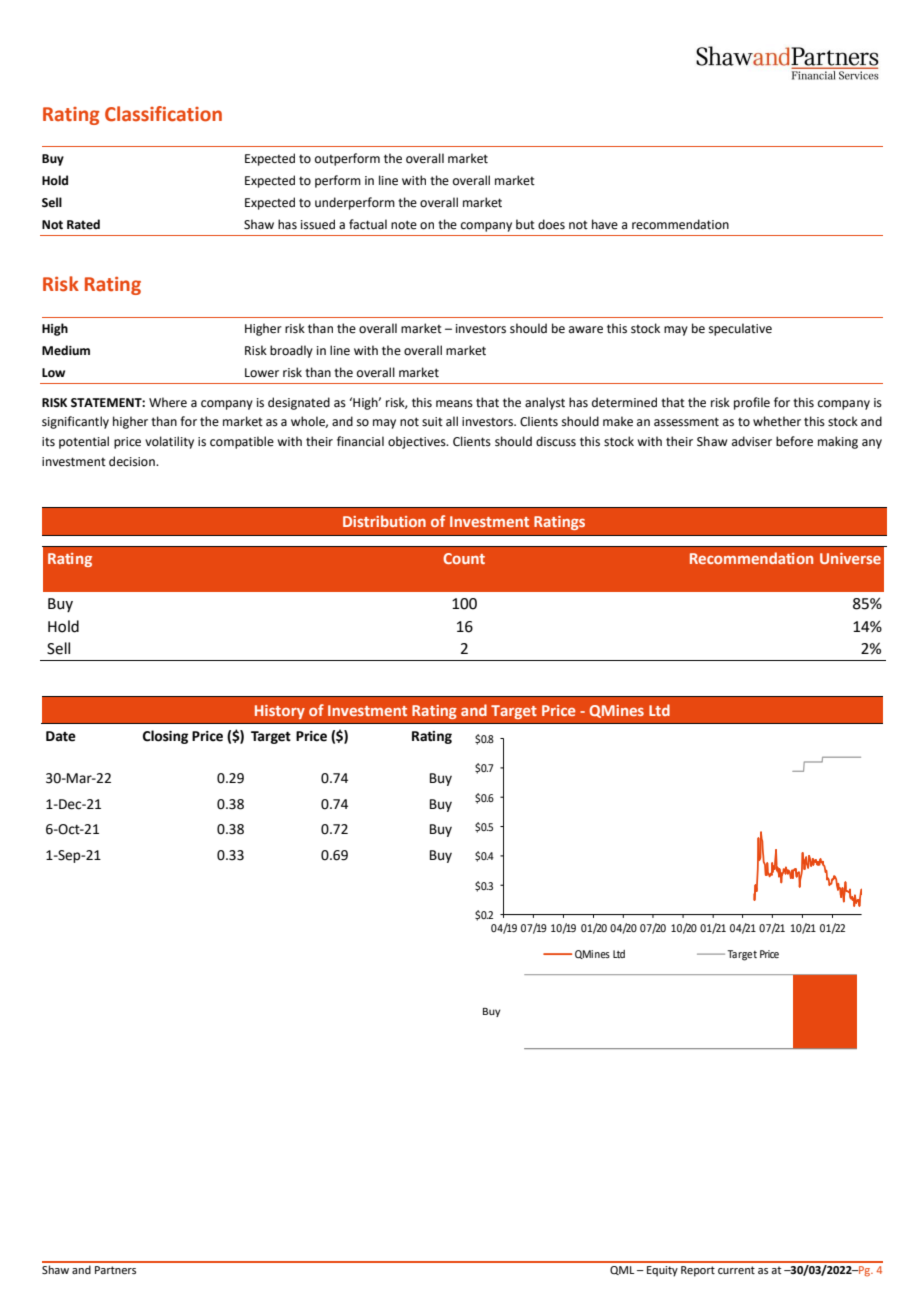  Describe the element at coordinates (404, 225) in the image. I see `note` at that location.
